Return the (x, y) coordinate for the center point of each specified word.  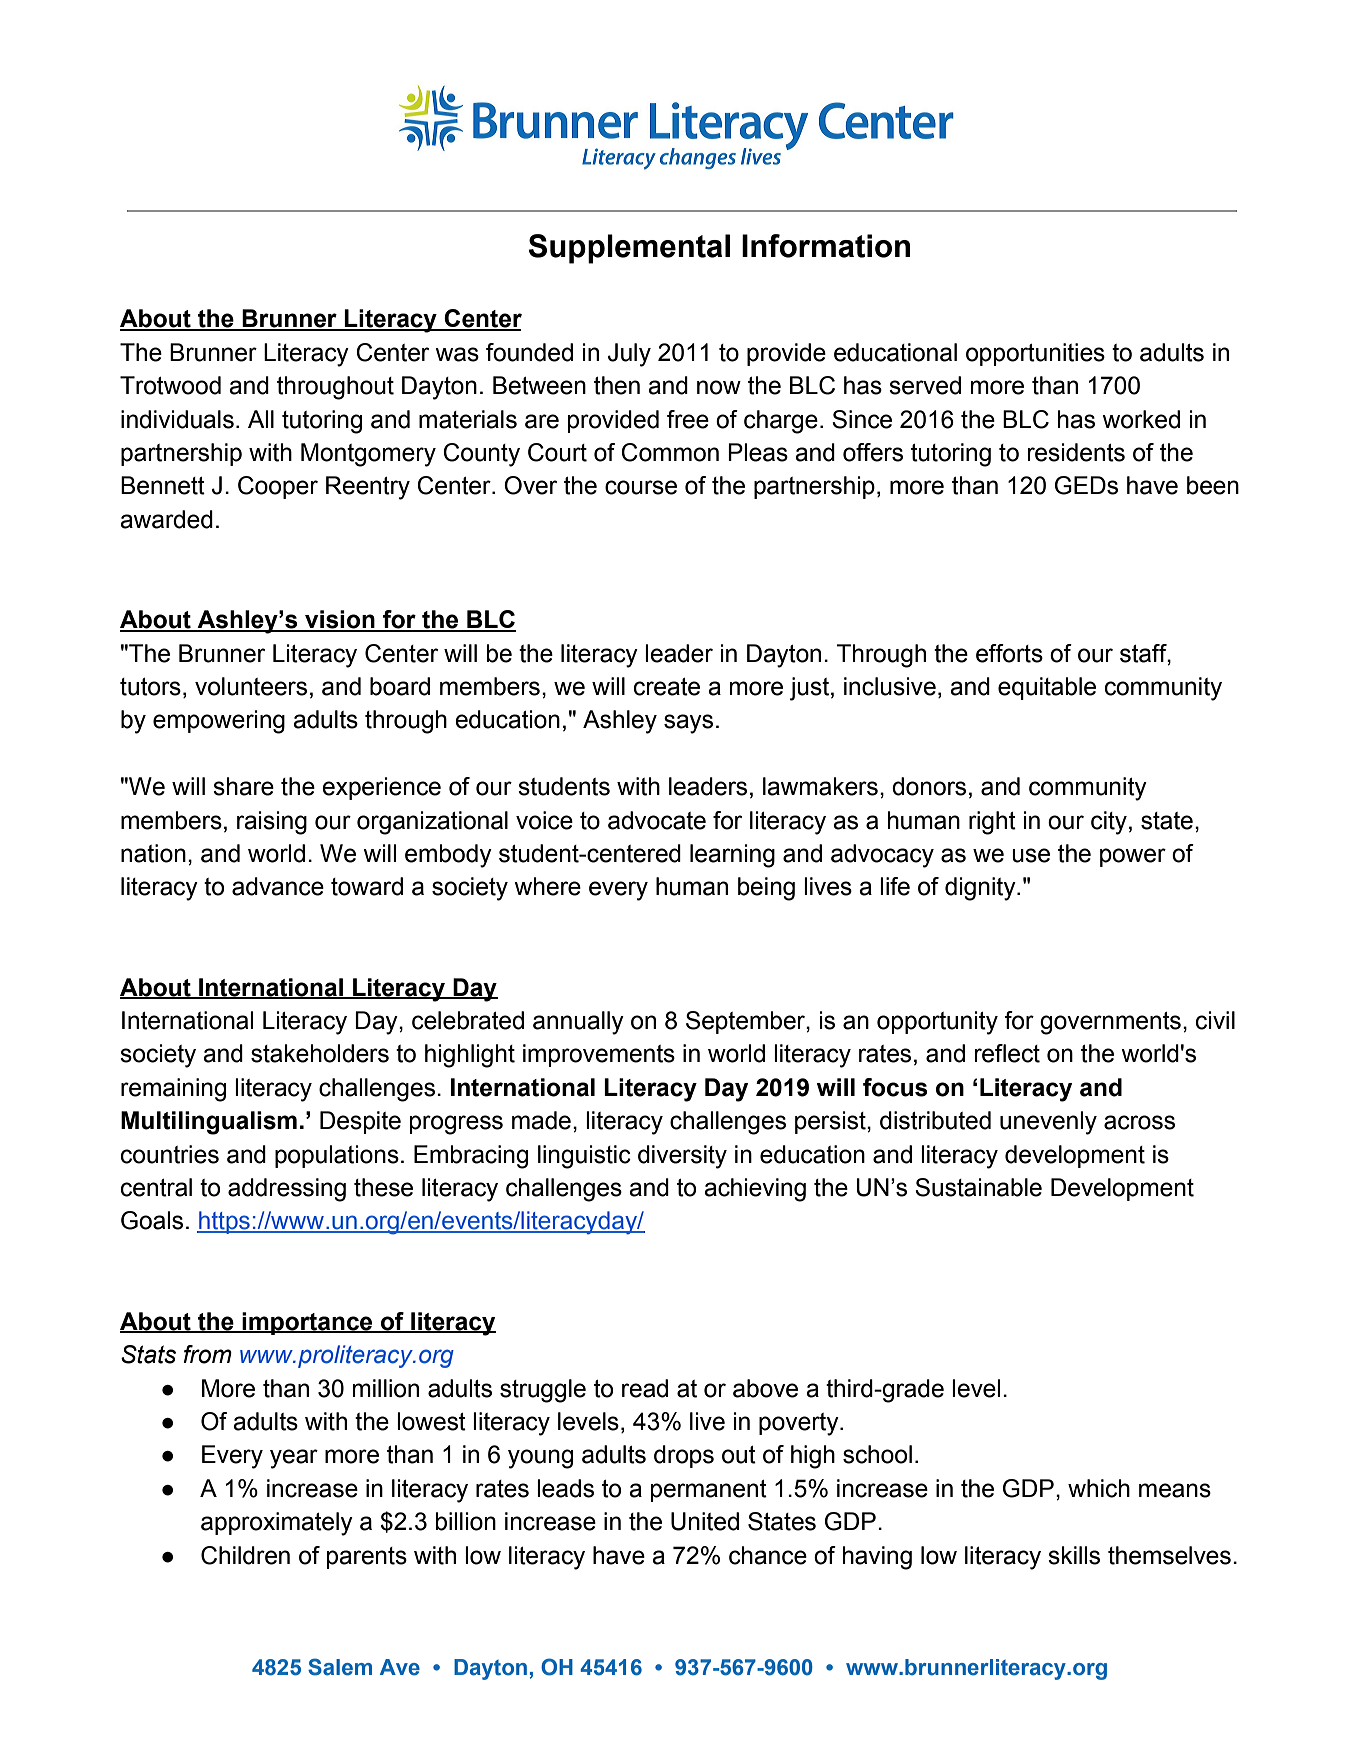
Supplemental (629, 249)
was (457, 354)
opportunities (1035, 354)
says (688, 724)
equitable (1047, 688)
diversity (682, 1157)
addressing (287, 1190)
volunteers (251, 686)
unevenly (1048, 1123)
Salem (340, 1667)
